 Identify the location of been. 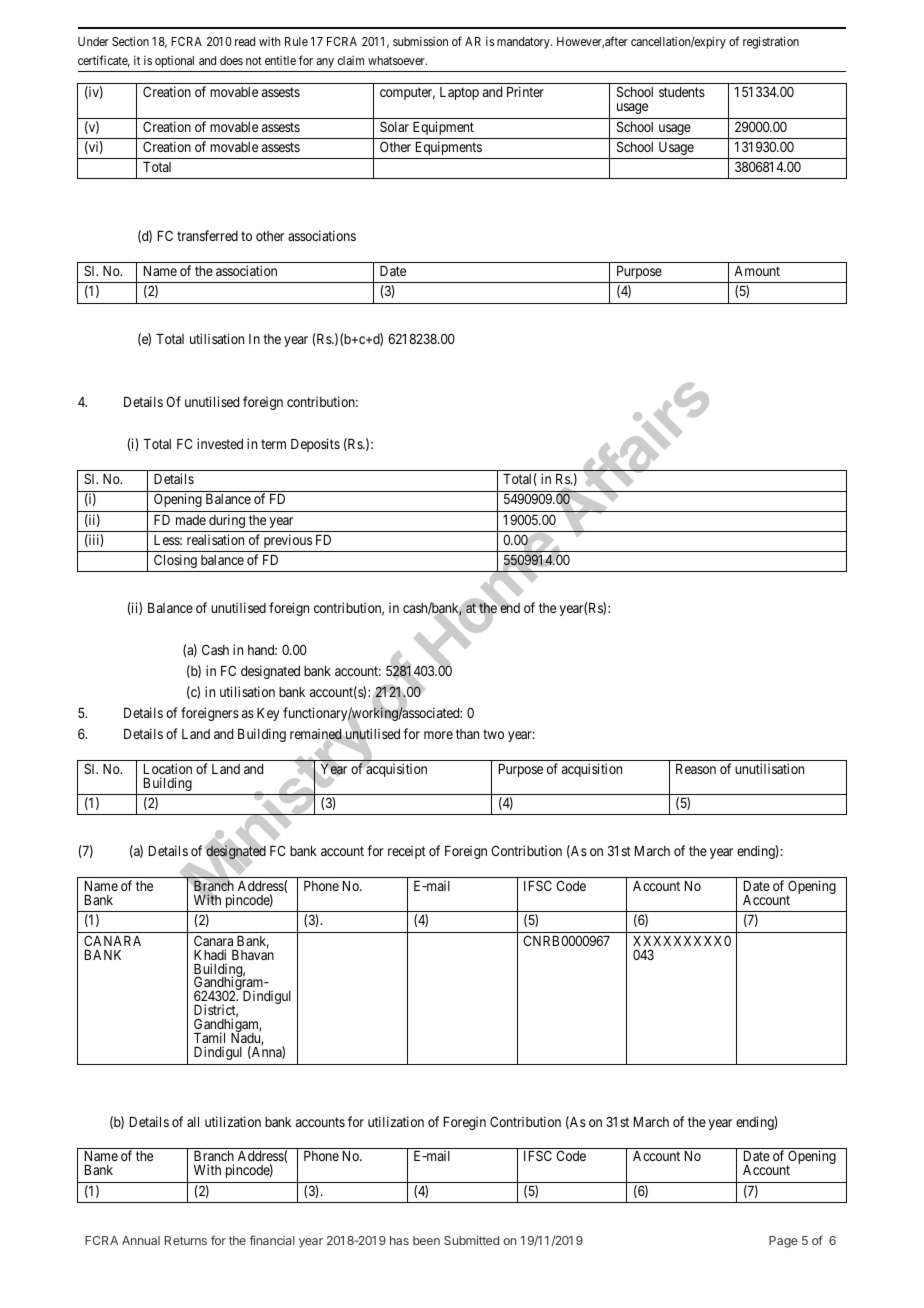
(426, 1240).
